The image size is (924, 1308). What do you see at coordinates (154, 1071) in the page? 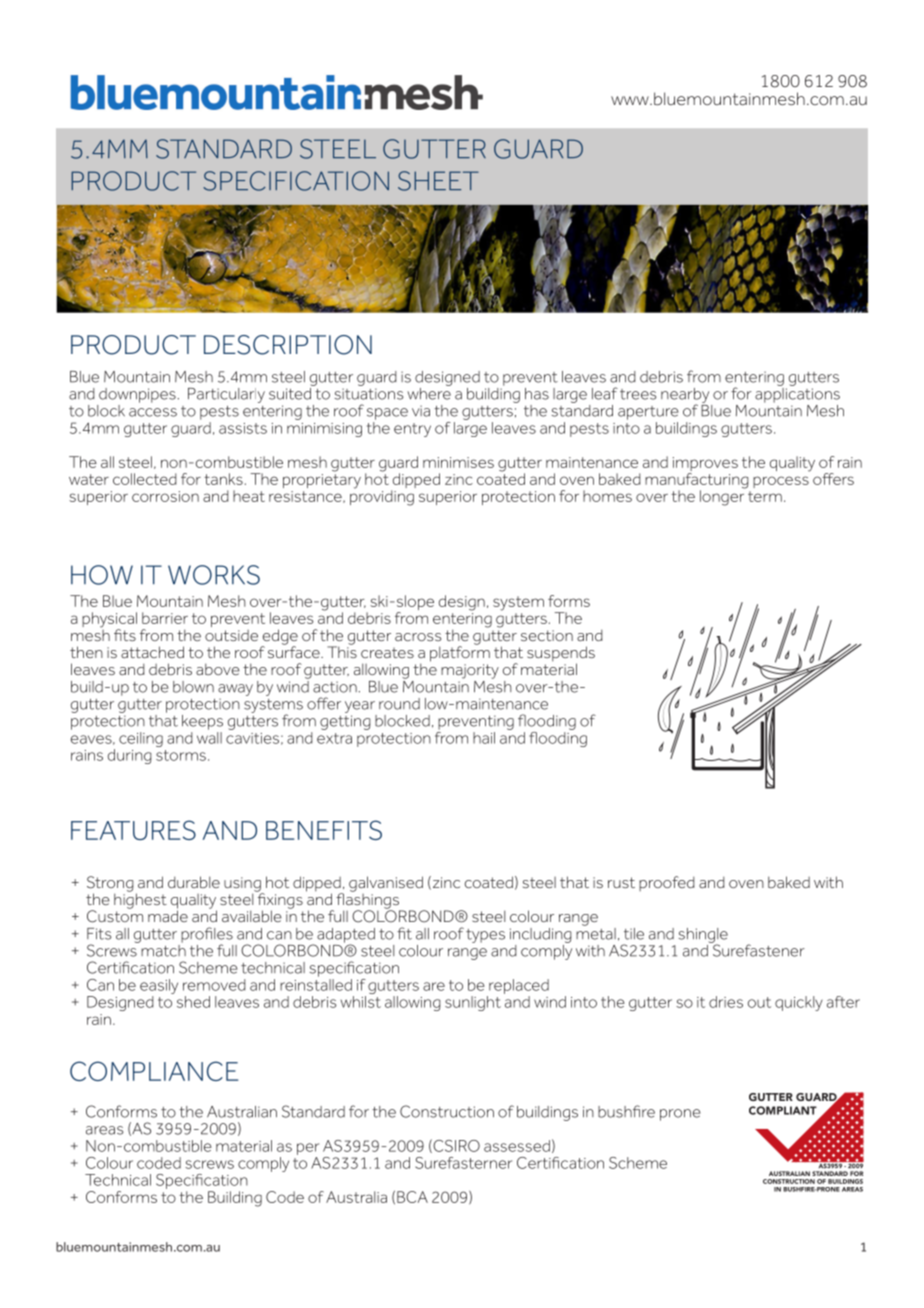
I see `COMPLIANCE` at bounding box center [154, 1071].
